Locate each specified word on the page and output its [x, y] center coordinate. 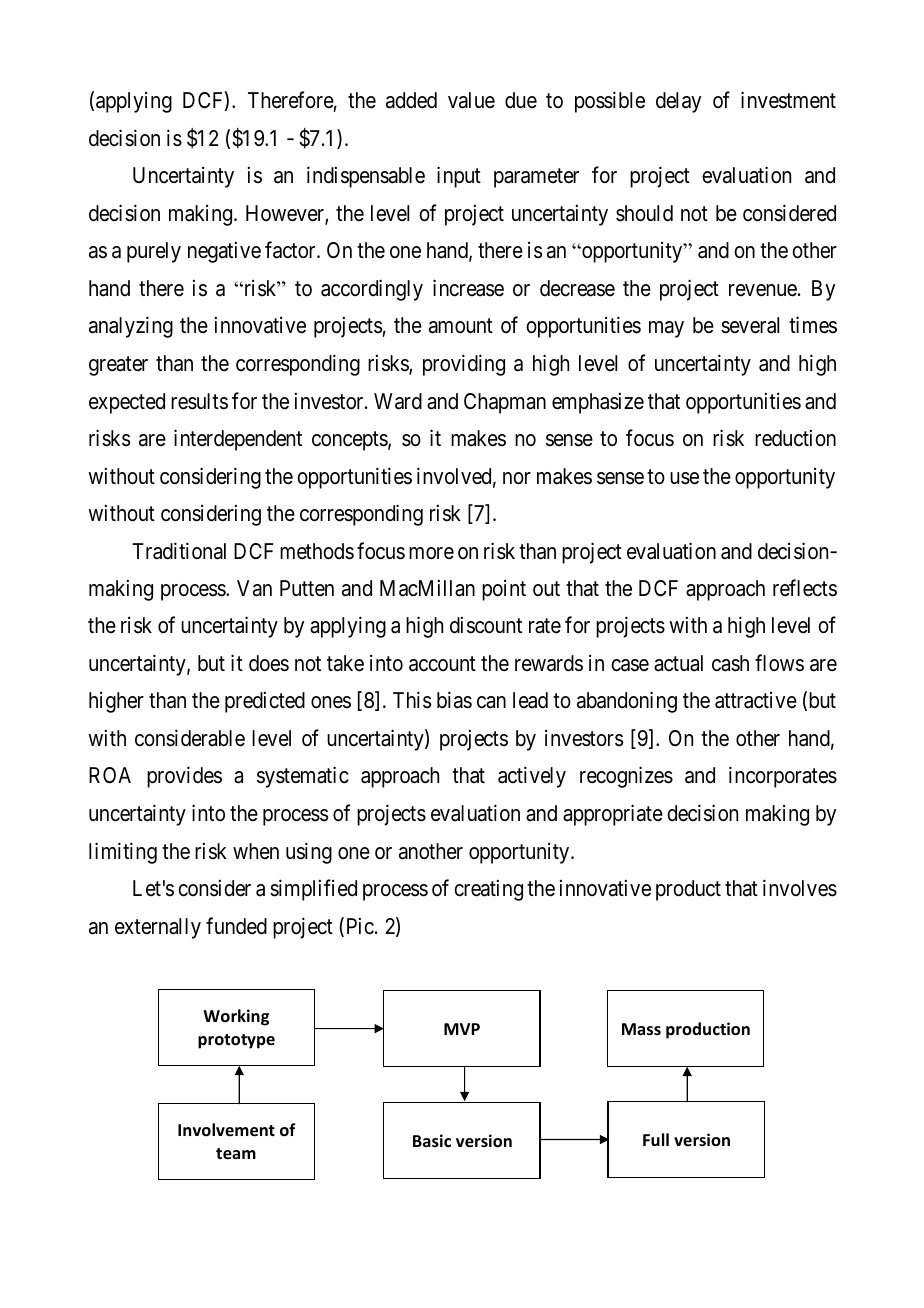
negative [224, 252]
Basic [432, 1141]
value [471, 100]
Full [656, 1140]
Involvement [226, 1130]
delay [678, 102]
